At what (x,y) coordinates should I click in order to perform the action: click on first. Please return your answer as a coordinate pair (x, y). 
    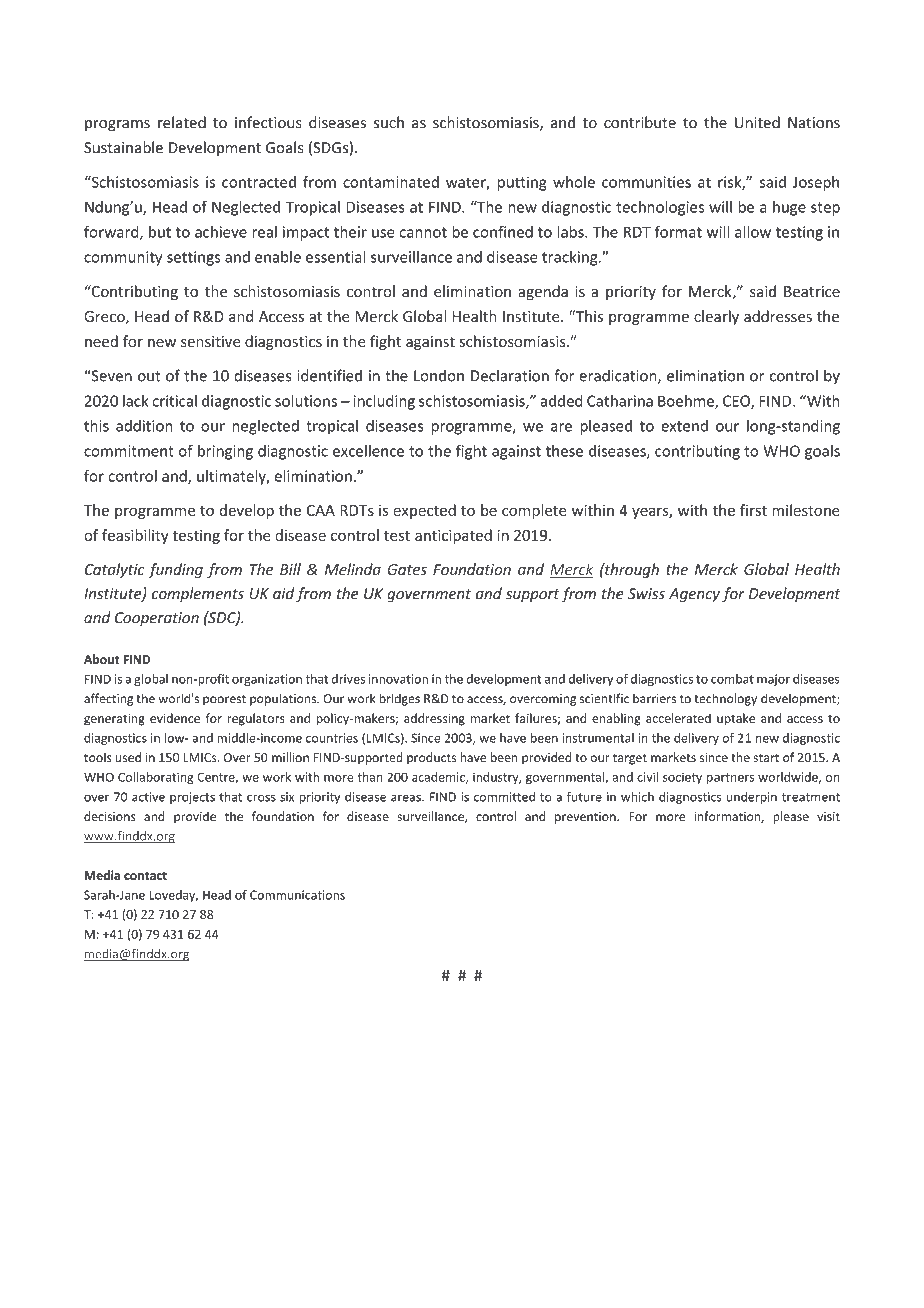
    Looking at the image, I should click on (753, 510).
